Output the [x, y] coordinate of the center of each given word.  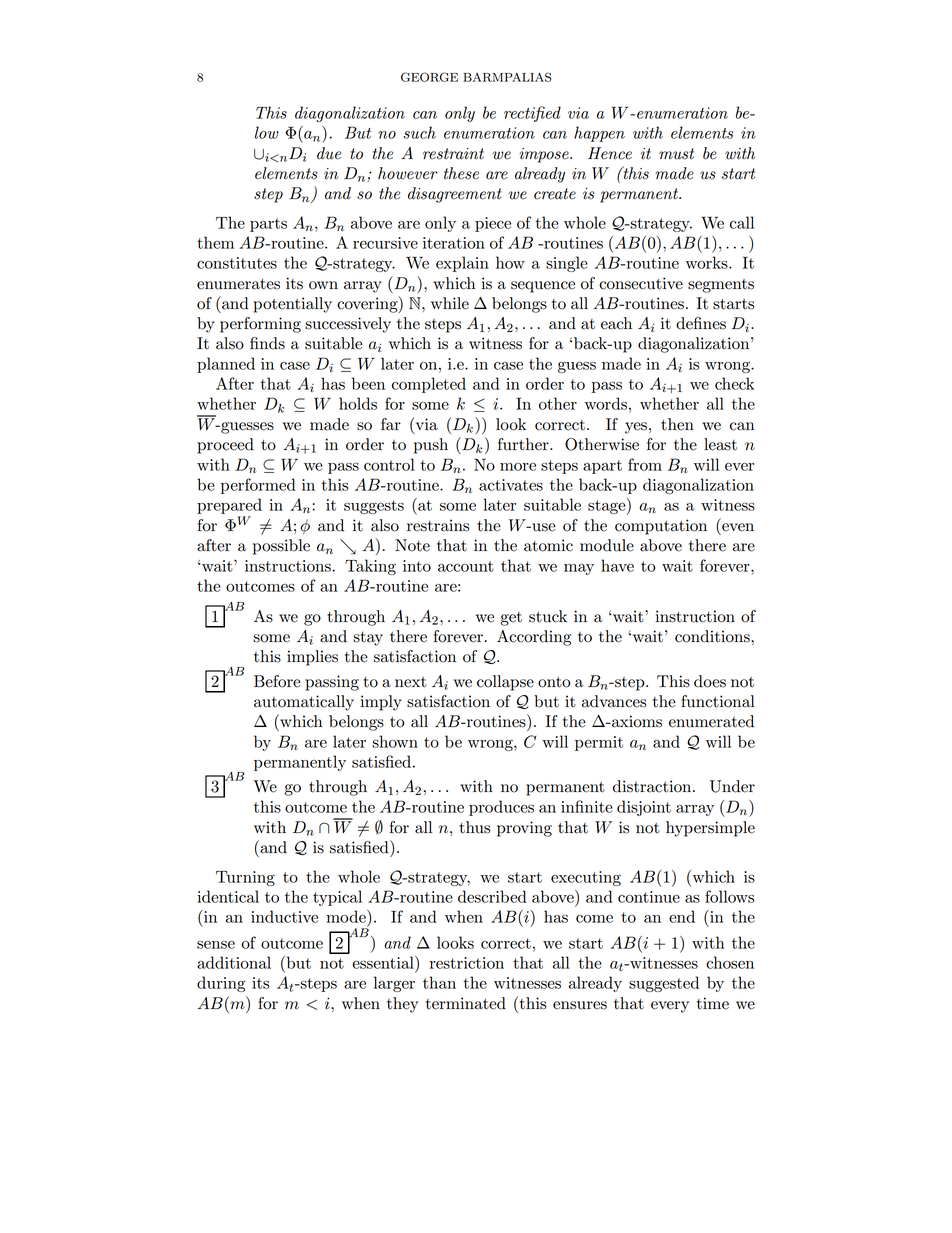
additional [234, 962]
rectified [532, 114]
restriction [467, 963]
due [329, 153]
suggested [664, 984]
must [676, 154]
